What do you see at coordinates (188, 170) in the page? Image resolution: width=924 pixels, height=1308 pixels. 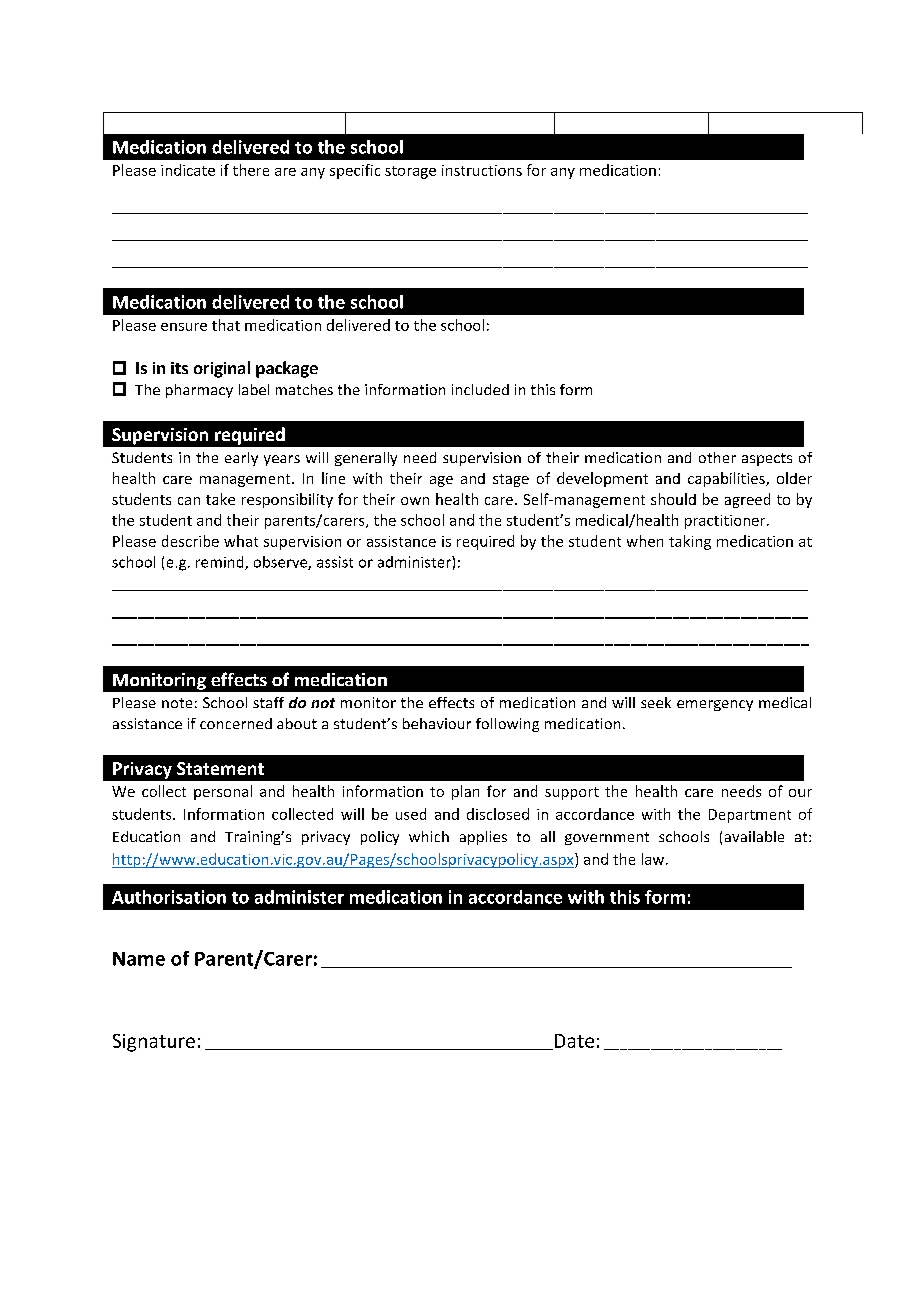 I see `indicate` at bounding box center [188, 170].
